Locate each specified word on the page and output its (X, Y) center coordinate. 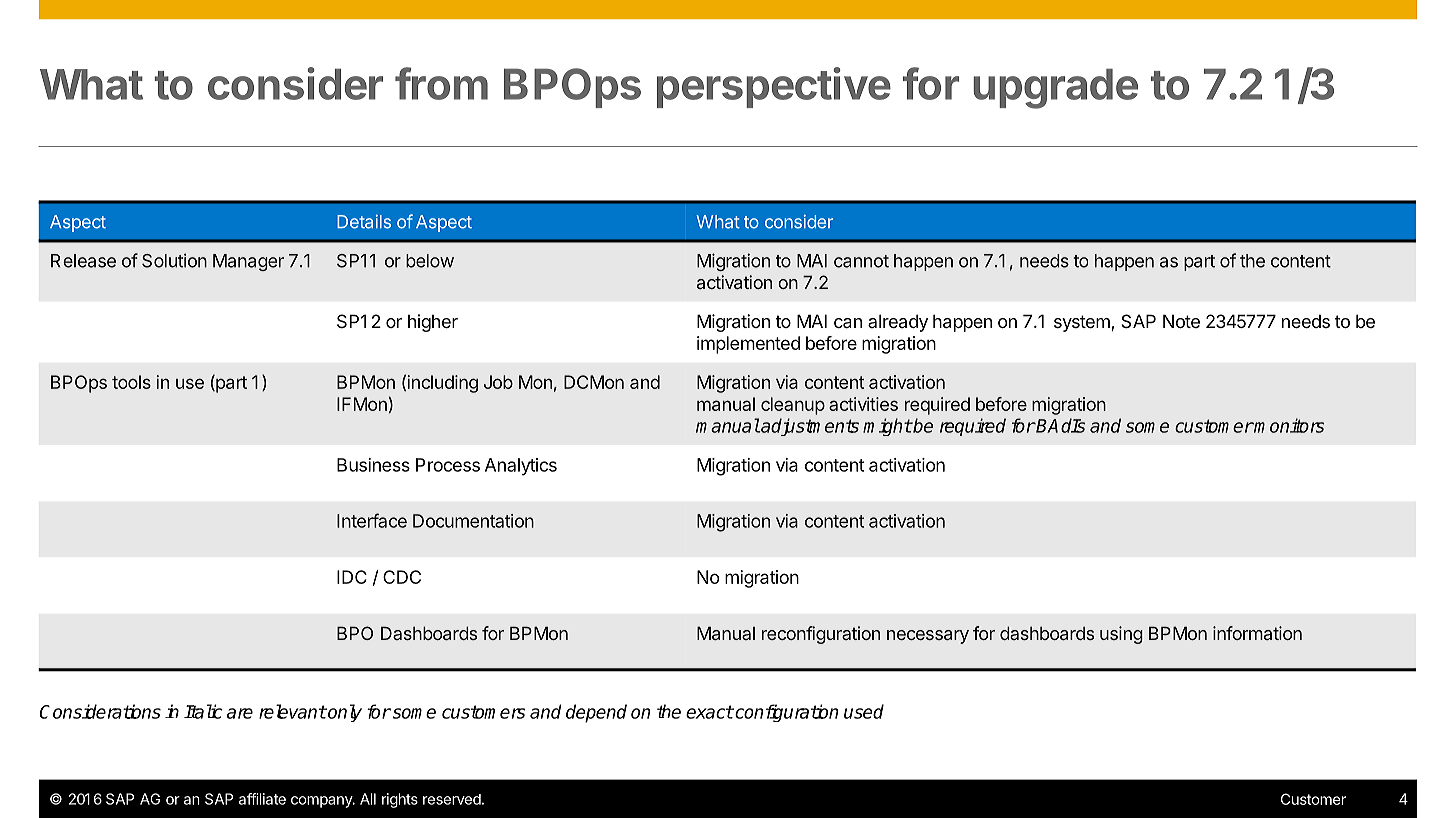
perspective (774, 87)
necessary (928, 637)
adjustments (809, 427)
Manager (248, 262)
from (441, 83)
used (864, 711)
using (1121, 635)
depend (596, 713)
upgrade (1055, 88)
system (1083, 323)
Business (373, 465)
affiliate (262, 799)
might (887, 427)
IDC (352, 577)
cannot (861, 261)
